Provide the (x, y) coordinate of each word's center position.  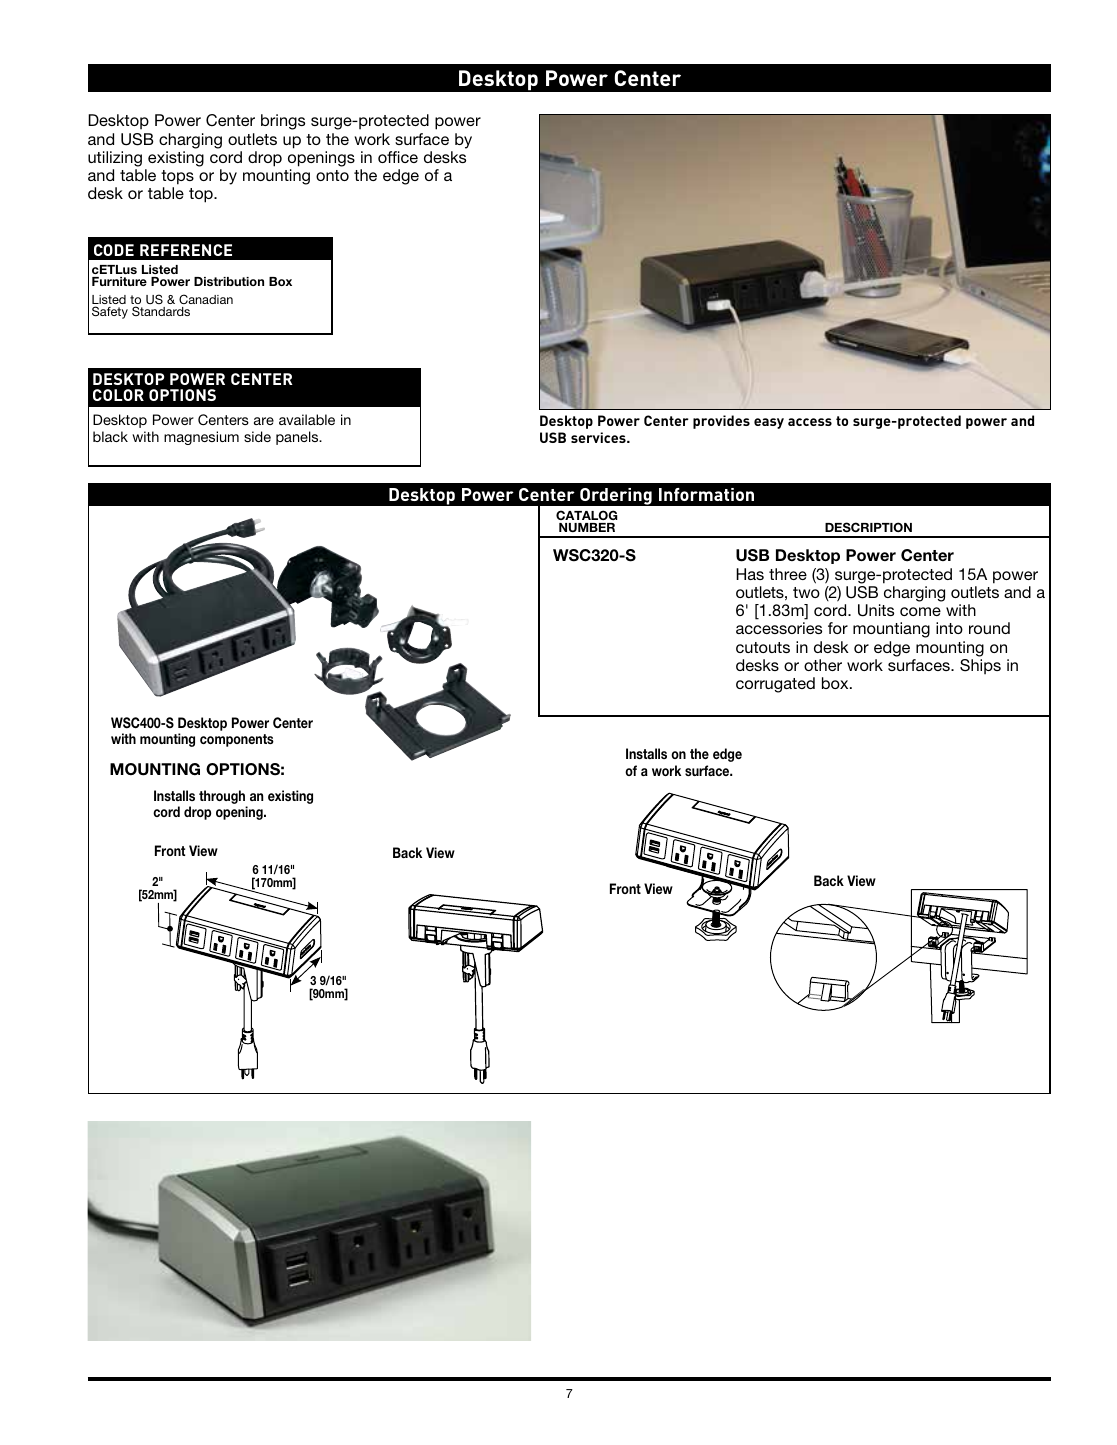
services (599, 437)
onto (332, 175)
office (398, 157)
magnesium (201, 438)
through (223, 798)
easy (769, 423)
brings (283, 122)
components (237, 740)
